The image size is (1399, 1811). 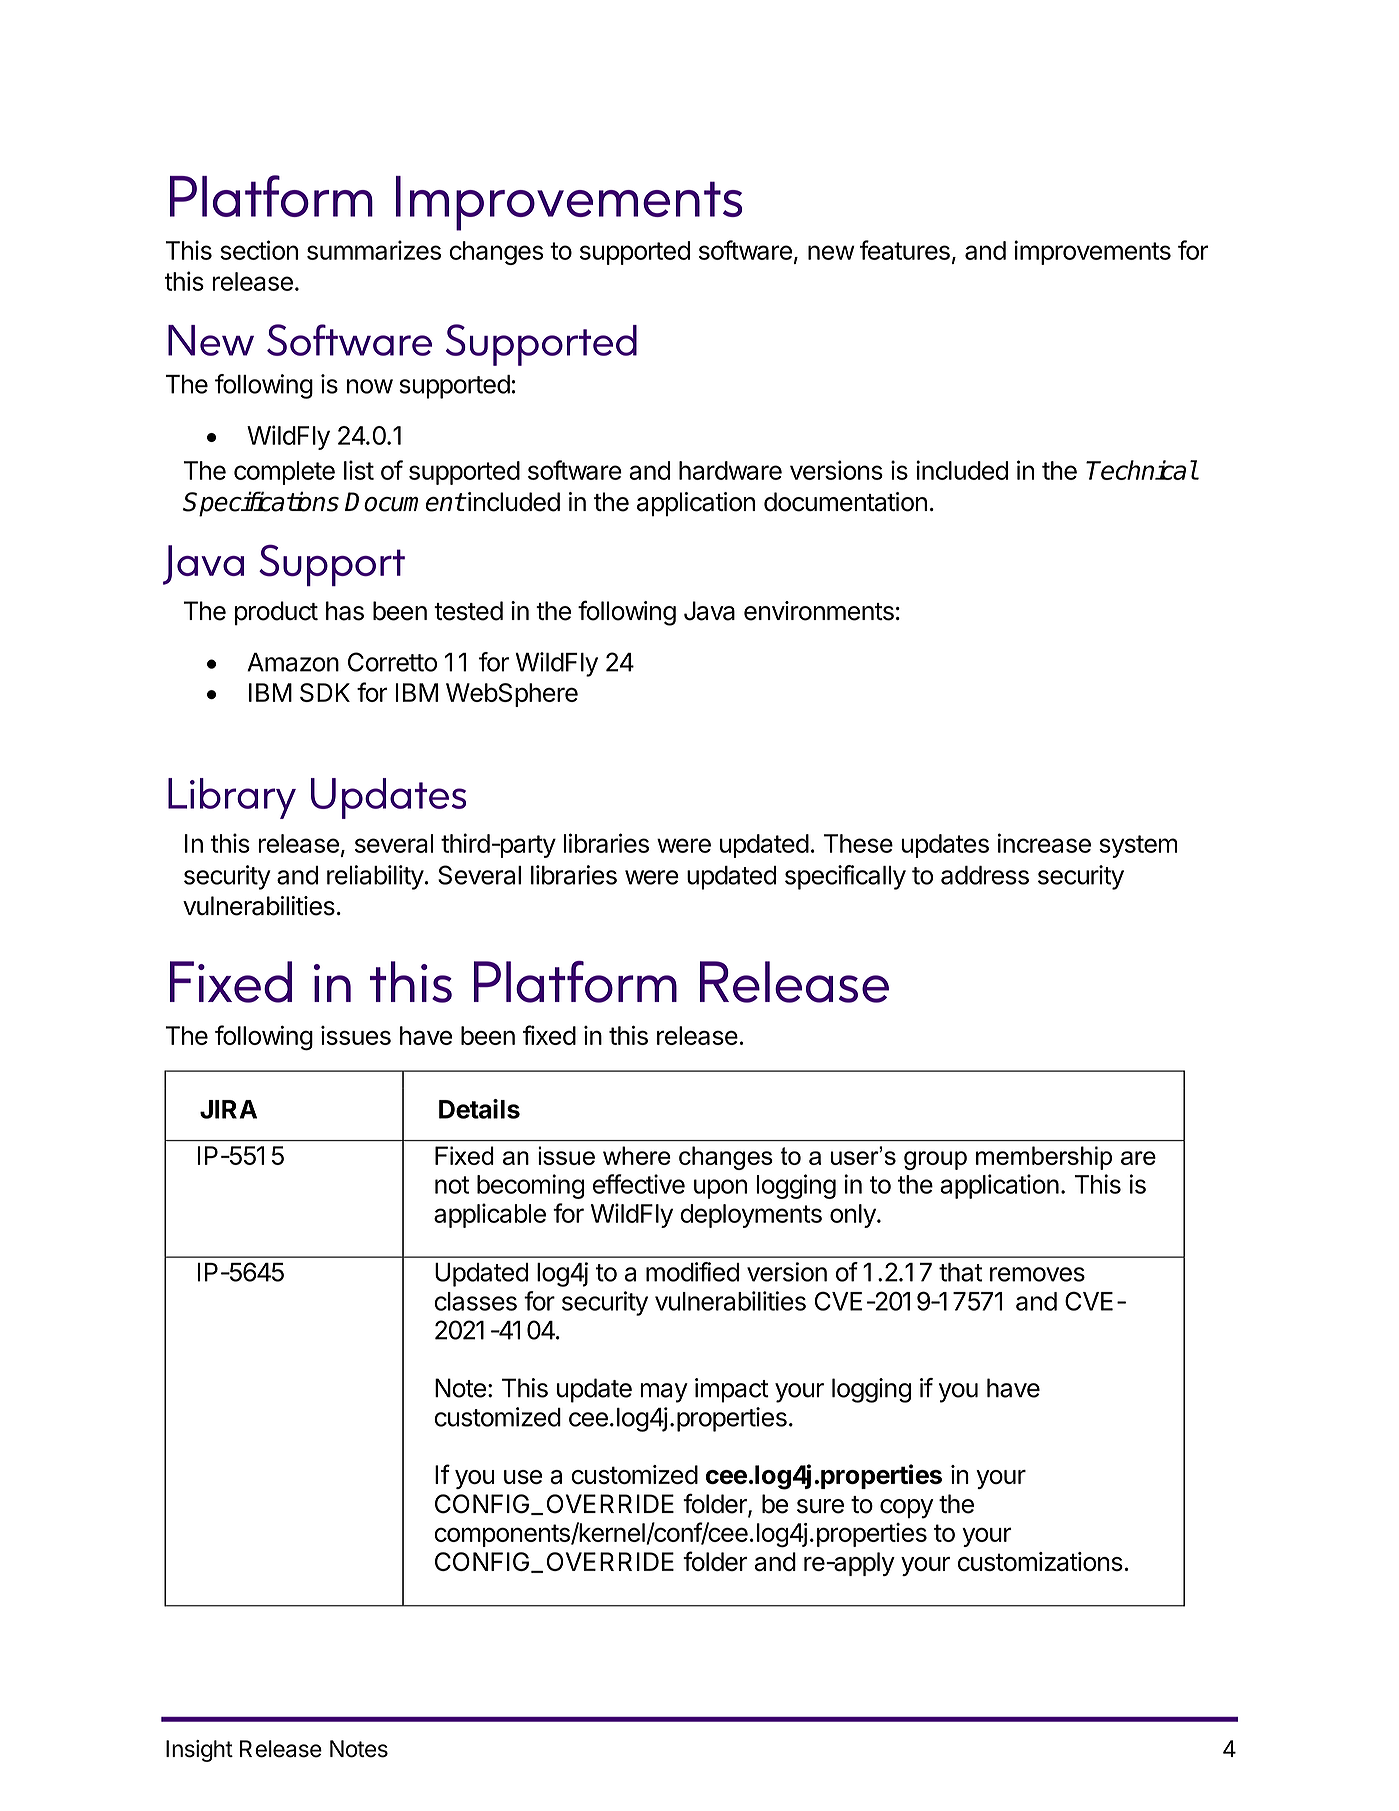 I want to click on sure, so click(x=820, y=1506).
